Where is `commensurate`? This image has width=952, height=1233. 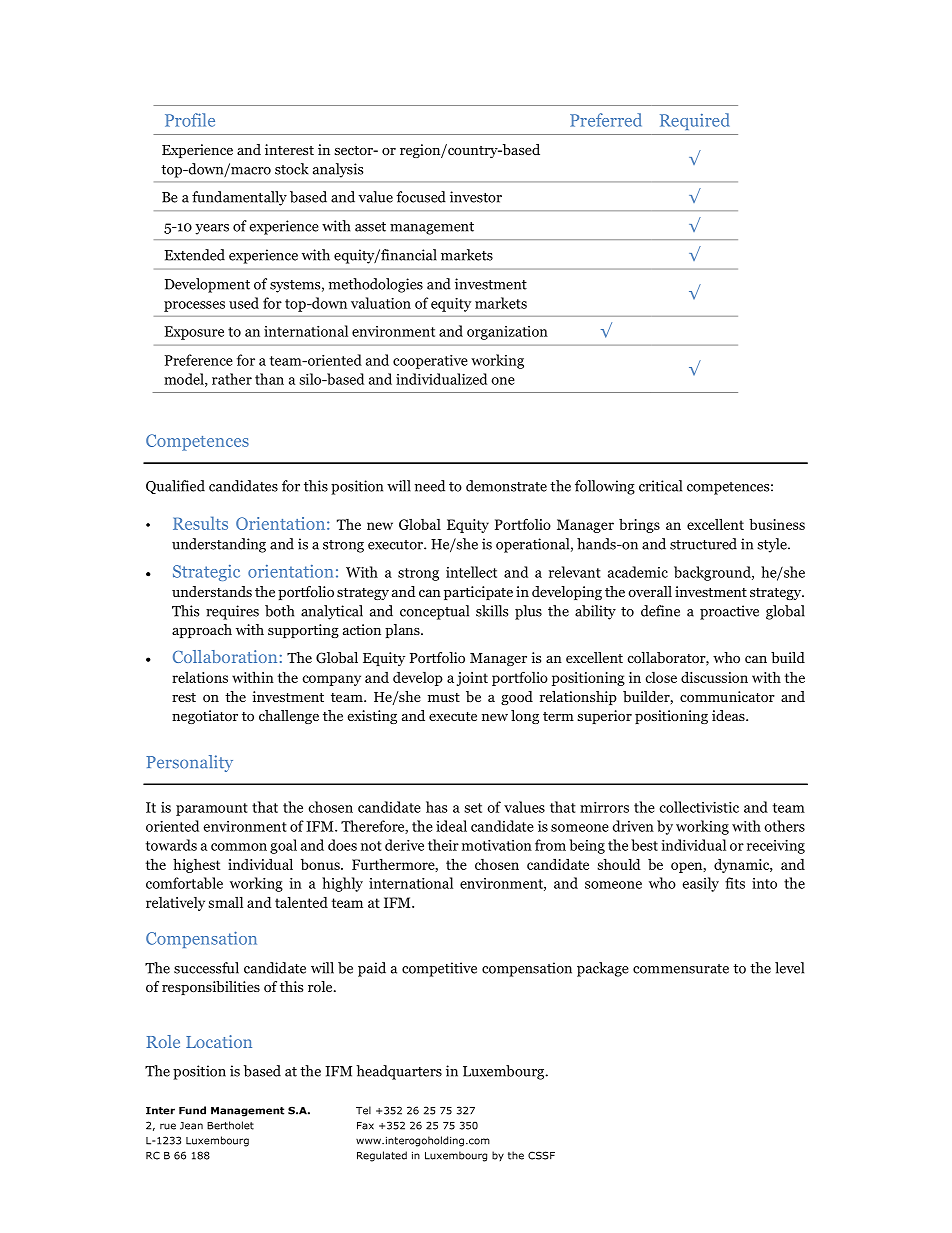 commensurate is located at coordinates (681, 969).
